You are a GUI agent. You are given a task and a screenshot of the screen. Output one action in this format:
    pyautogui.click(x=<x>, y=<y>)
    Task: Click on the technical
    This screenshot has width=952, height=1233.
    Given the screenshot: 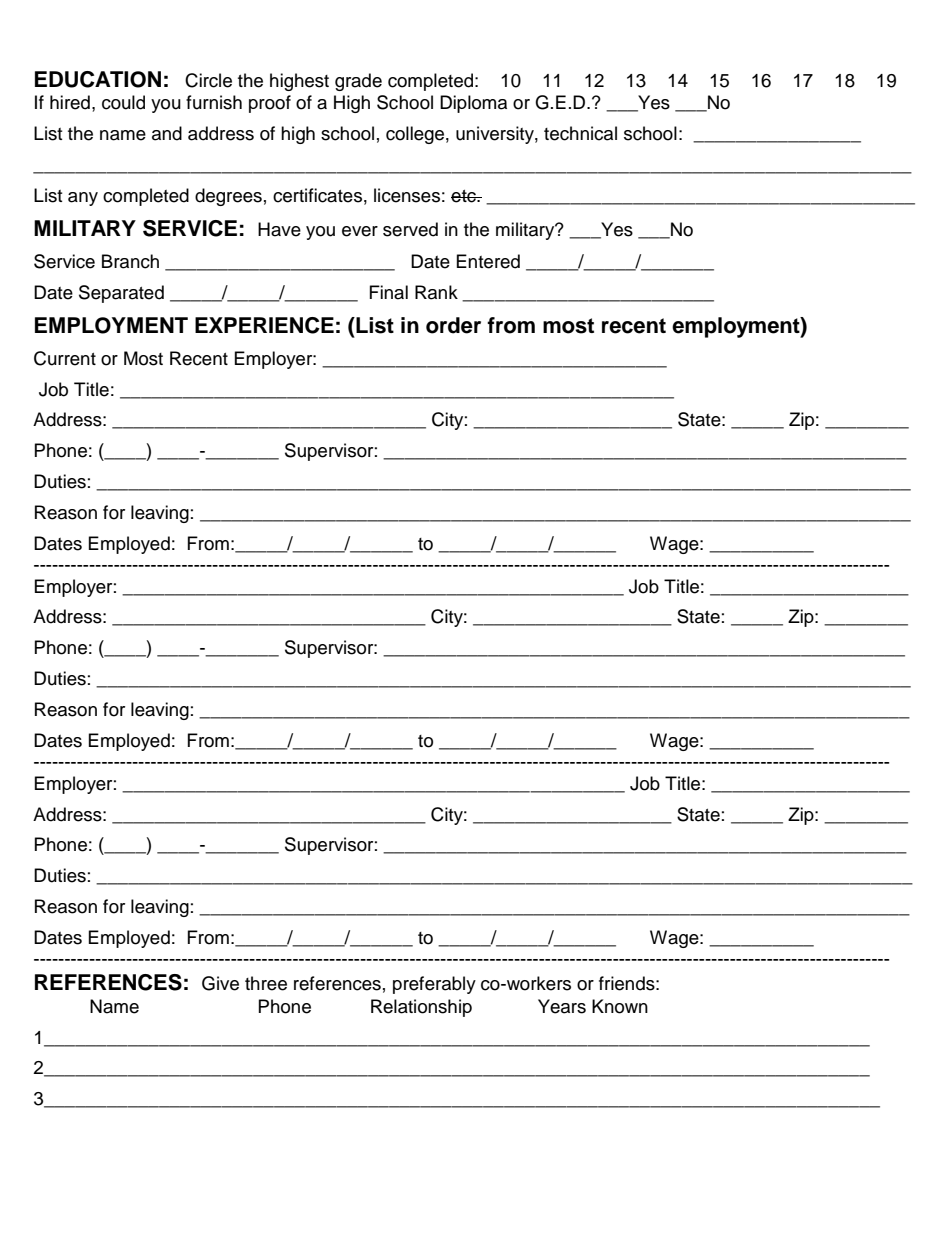 What is the action you would take?
    pyautogui.click(x=580, y=133)
